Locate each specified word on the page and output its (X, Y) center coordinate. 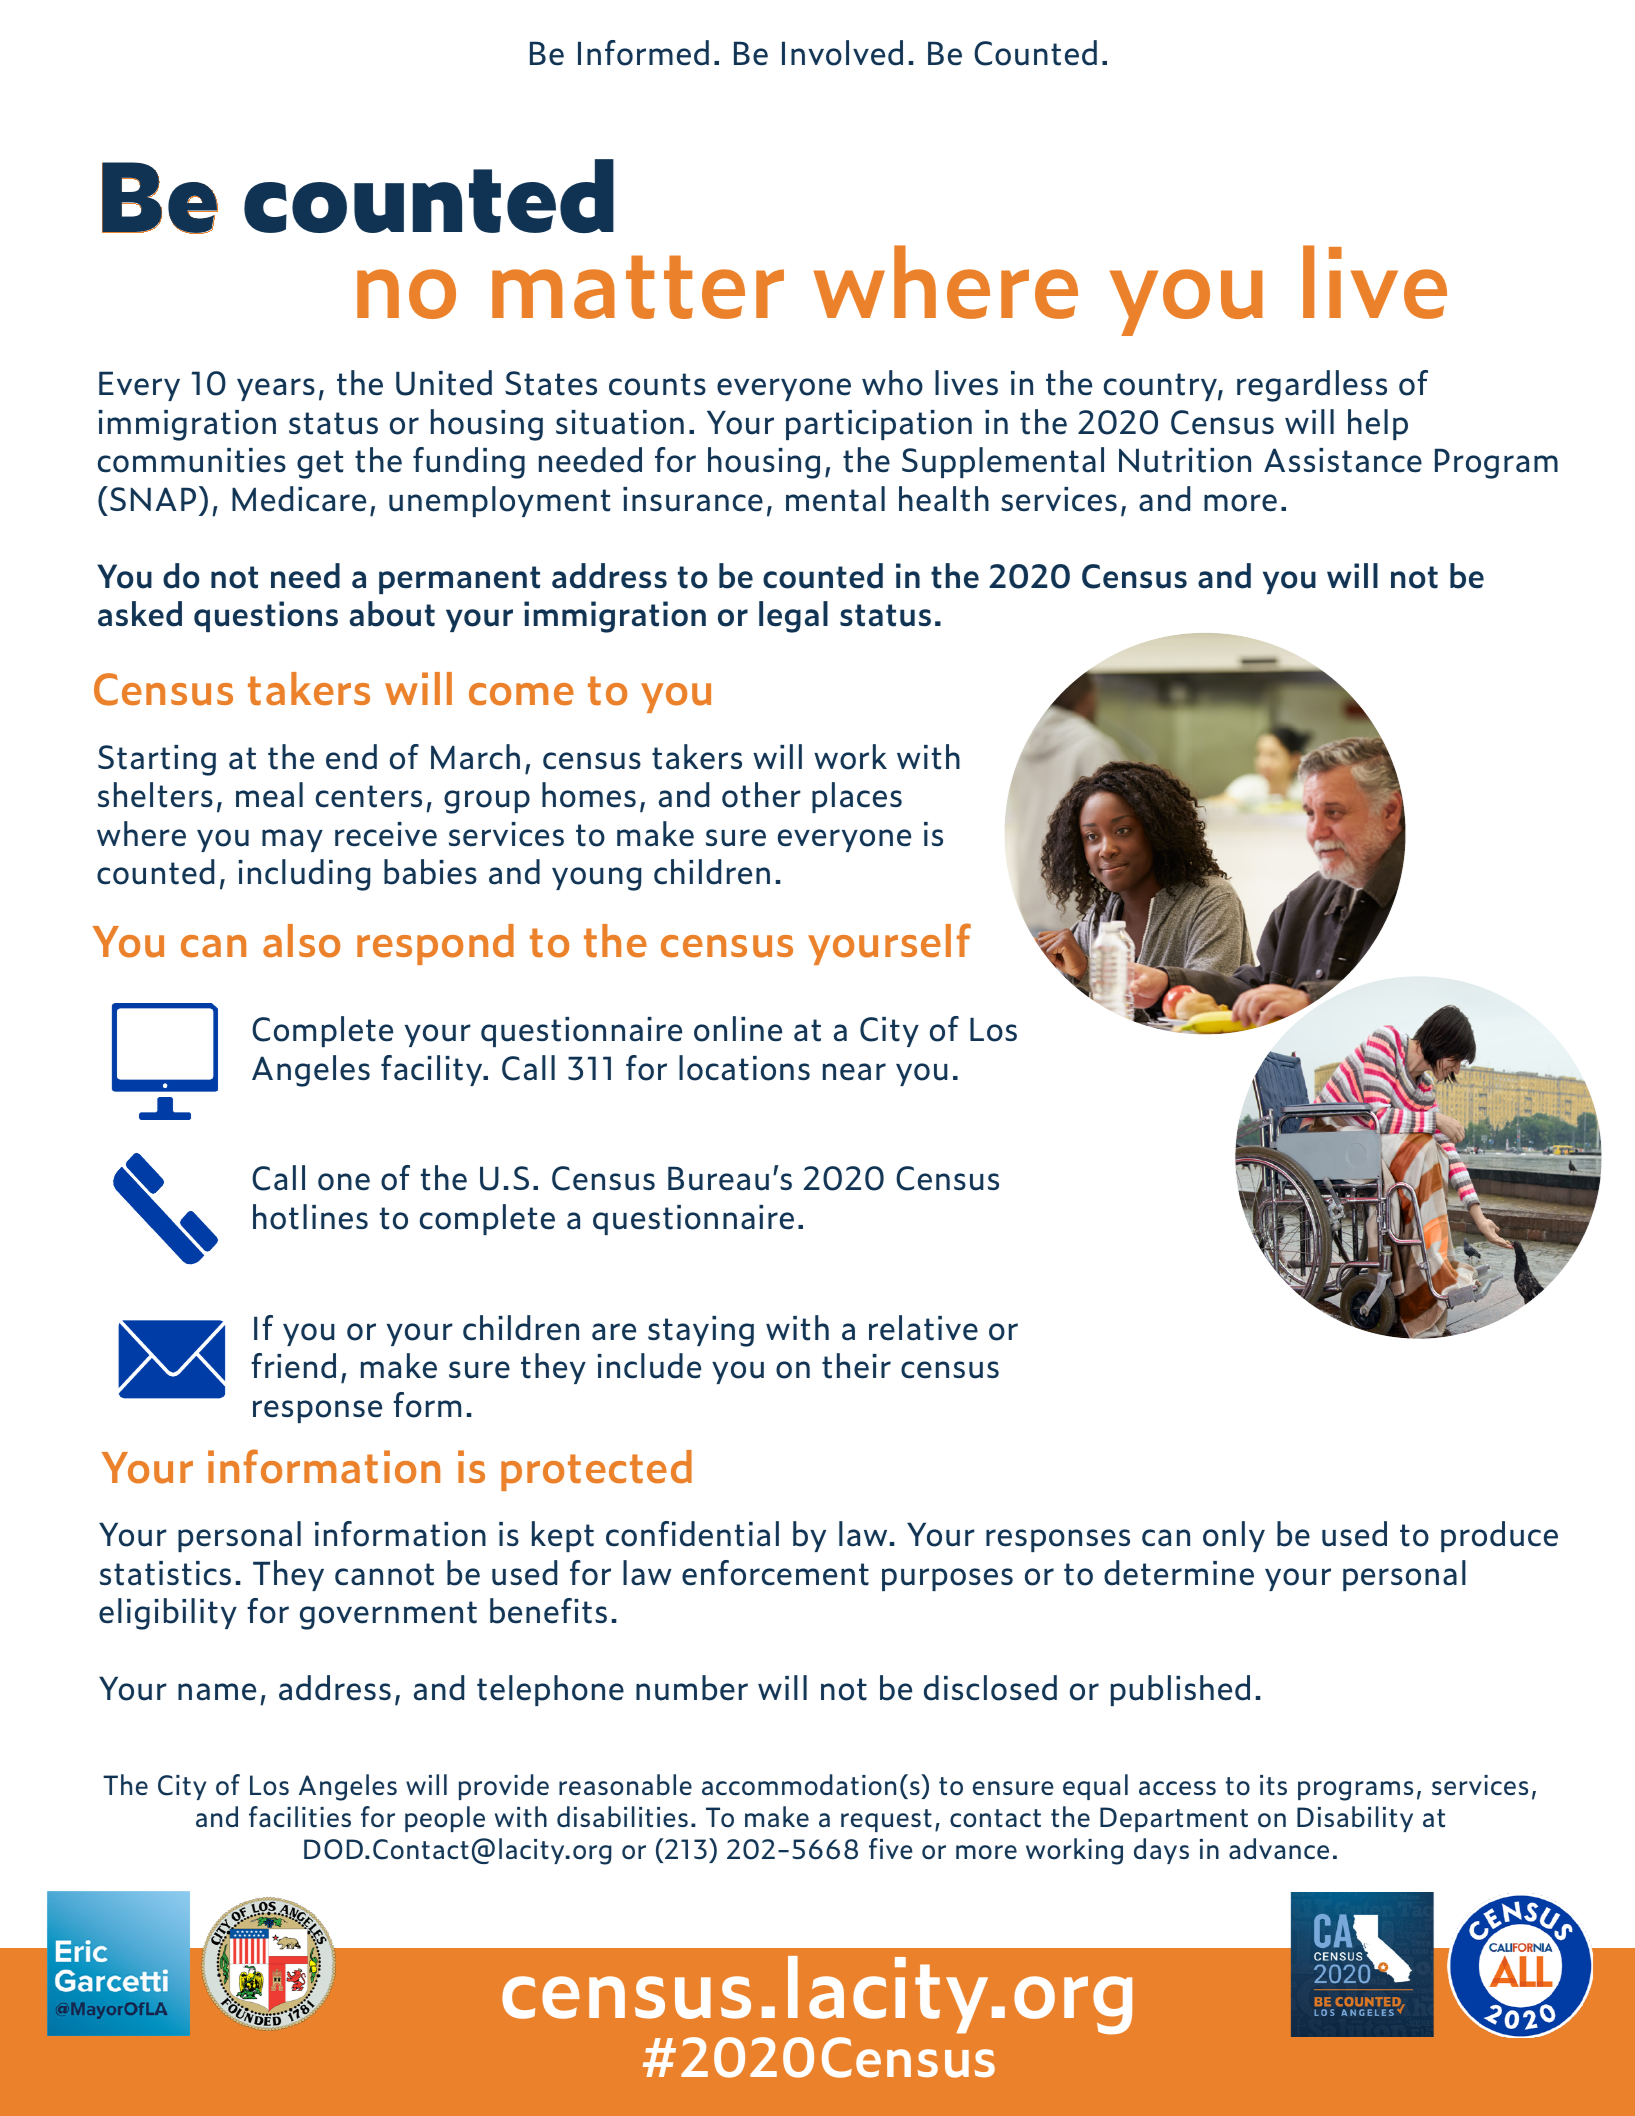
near (854, 1072)
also (301, 941)
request (886, 1820)
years (276, 389)
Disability (1355, 1819)
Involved (842, 53)
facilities (300, 1817)
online (738, 1029)
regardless (1312, 386)
